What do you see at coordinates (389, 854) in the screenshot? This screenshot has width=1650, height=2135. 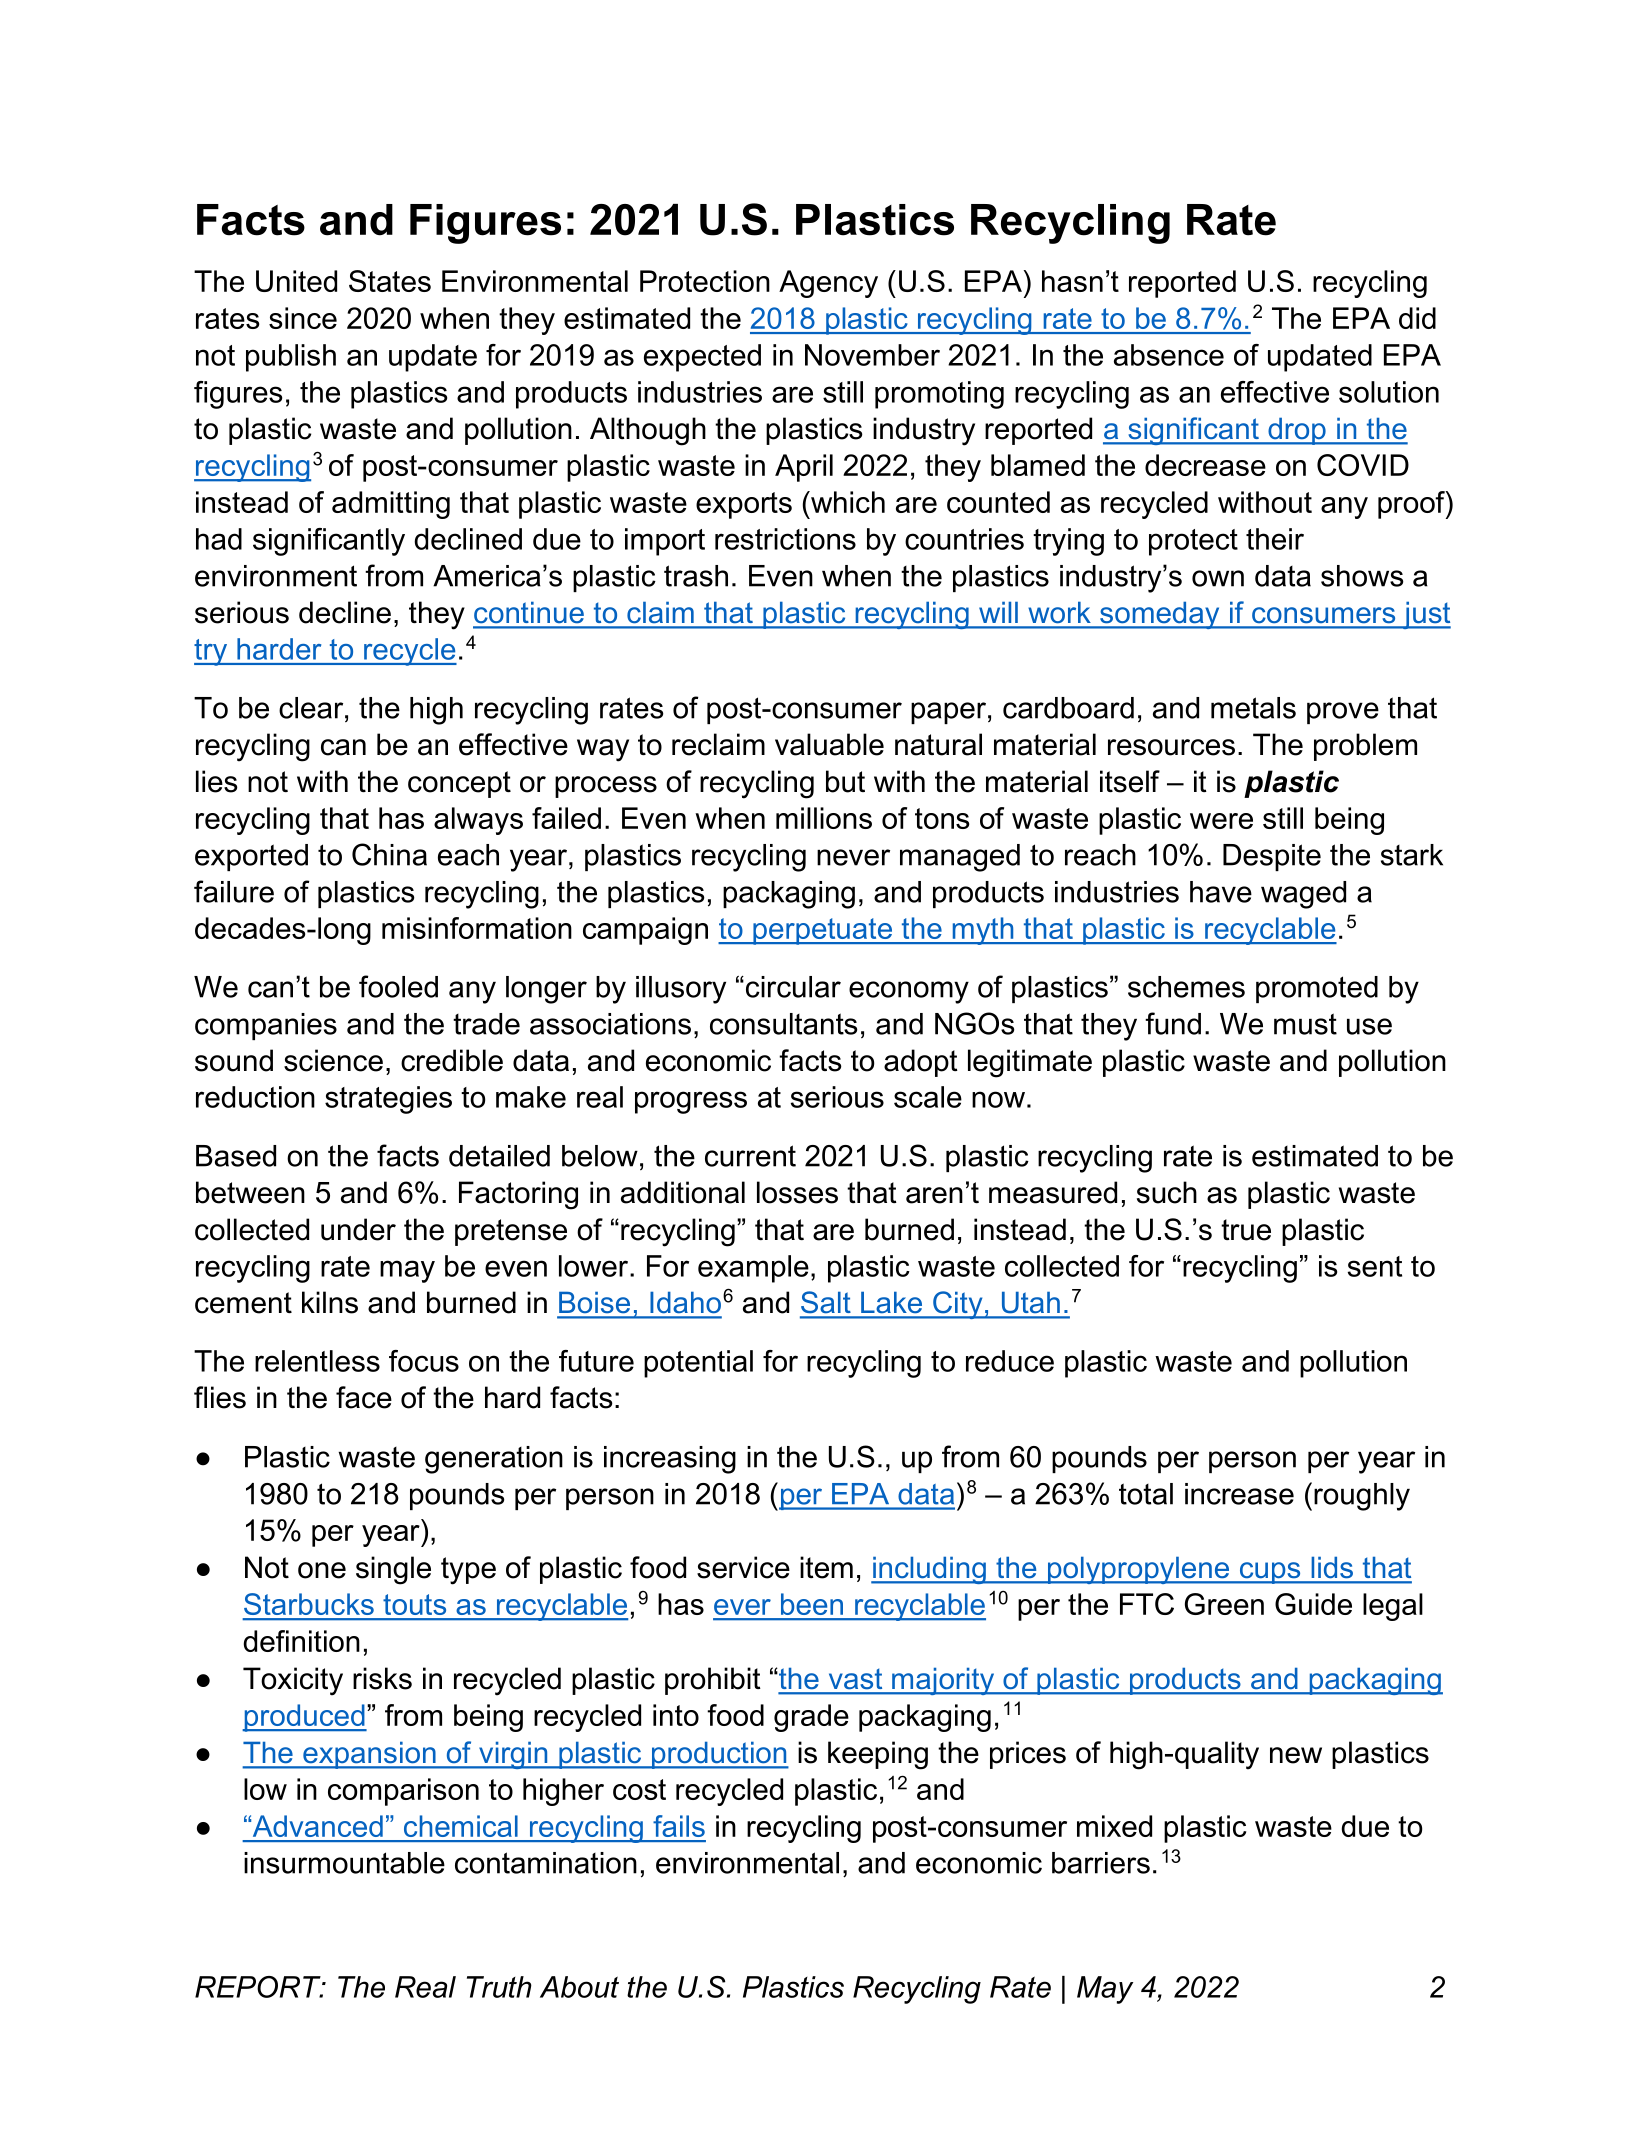 I see `China` at bounding box center [389, 854].
